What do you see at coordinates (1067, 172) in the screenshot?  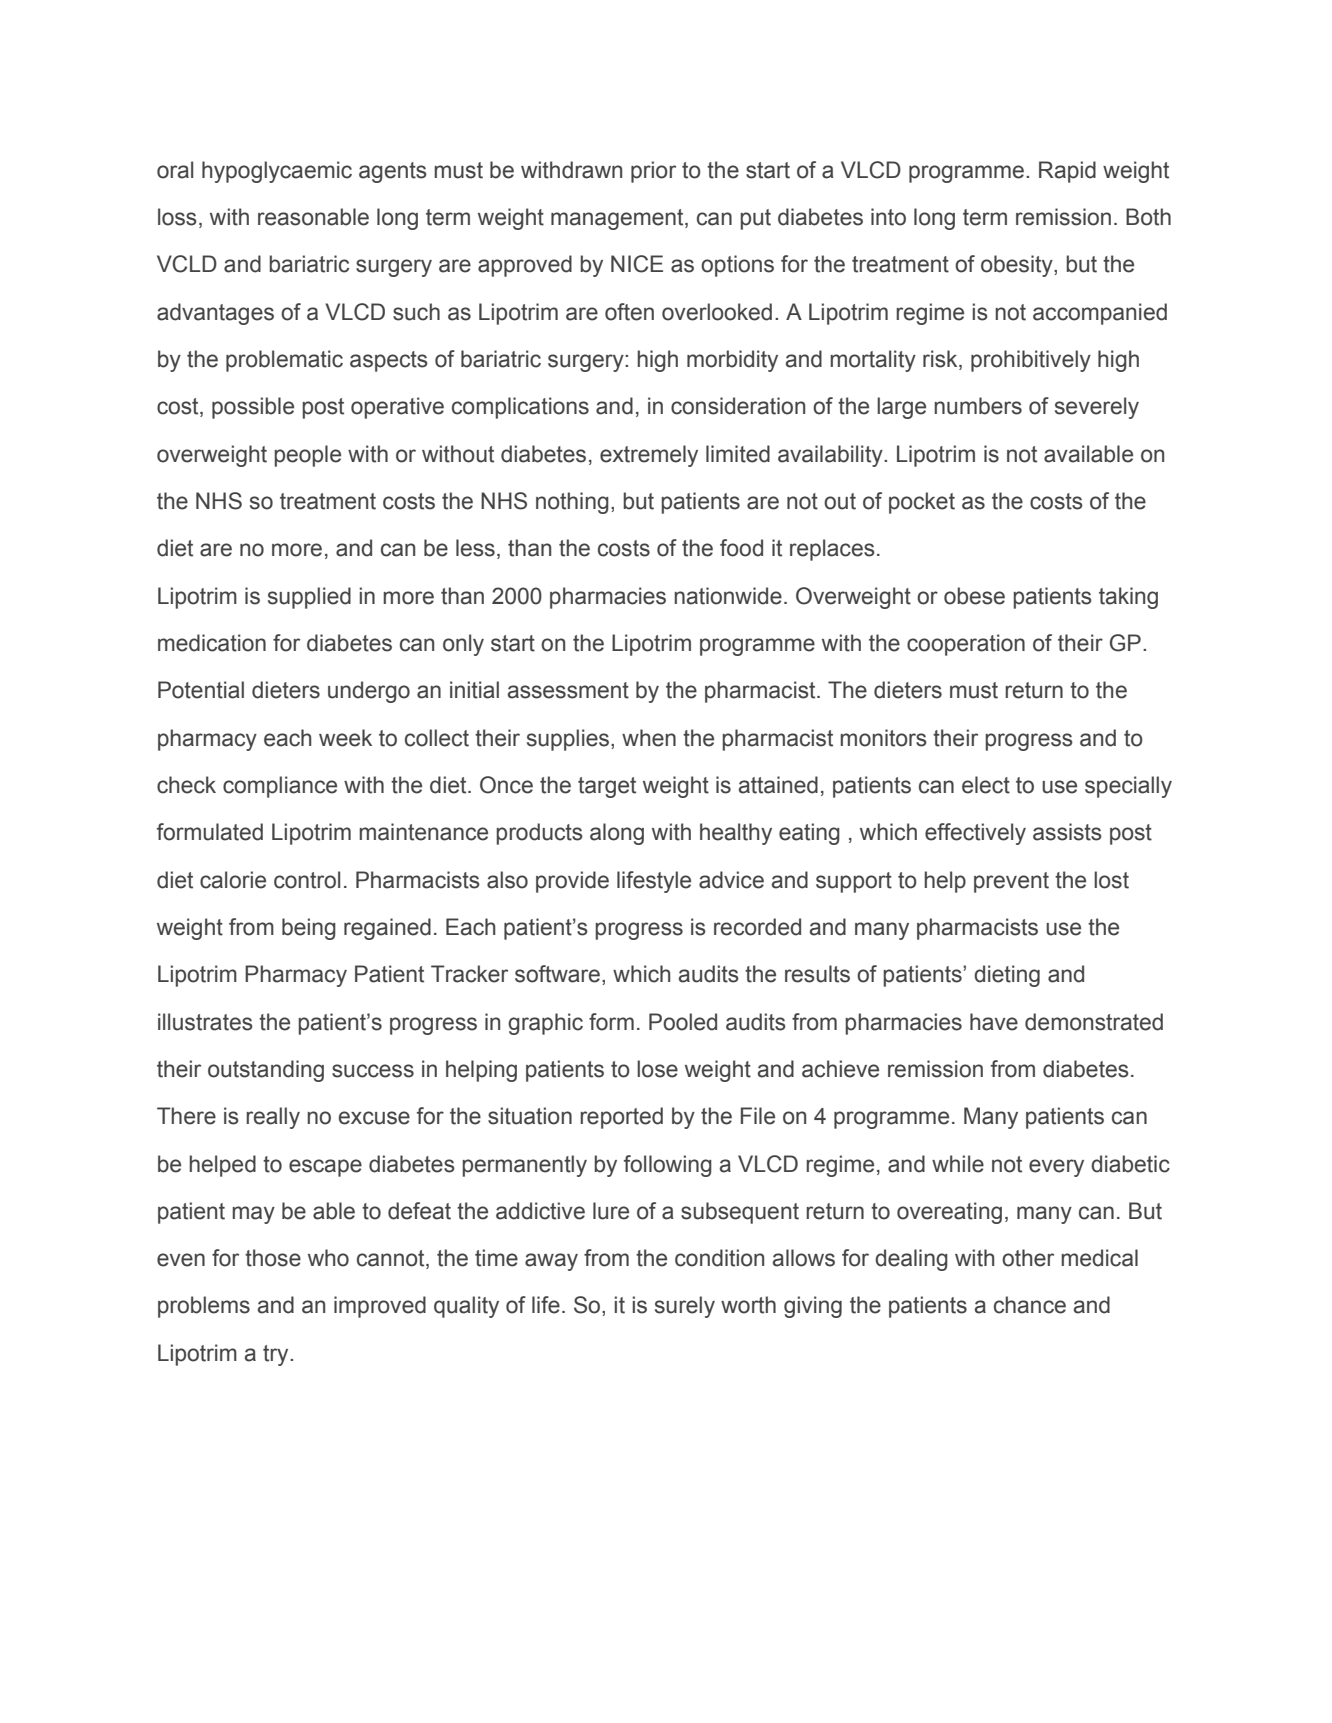 I see `Rapid` at bounding box center [1067, 172].
